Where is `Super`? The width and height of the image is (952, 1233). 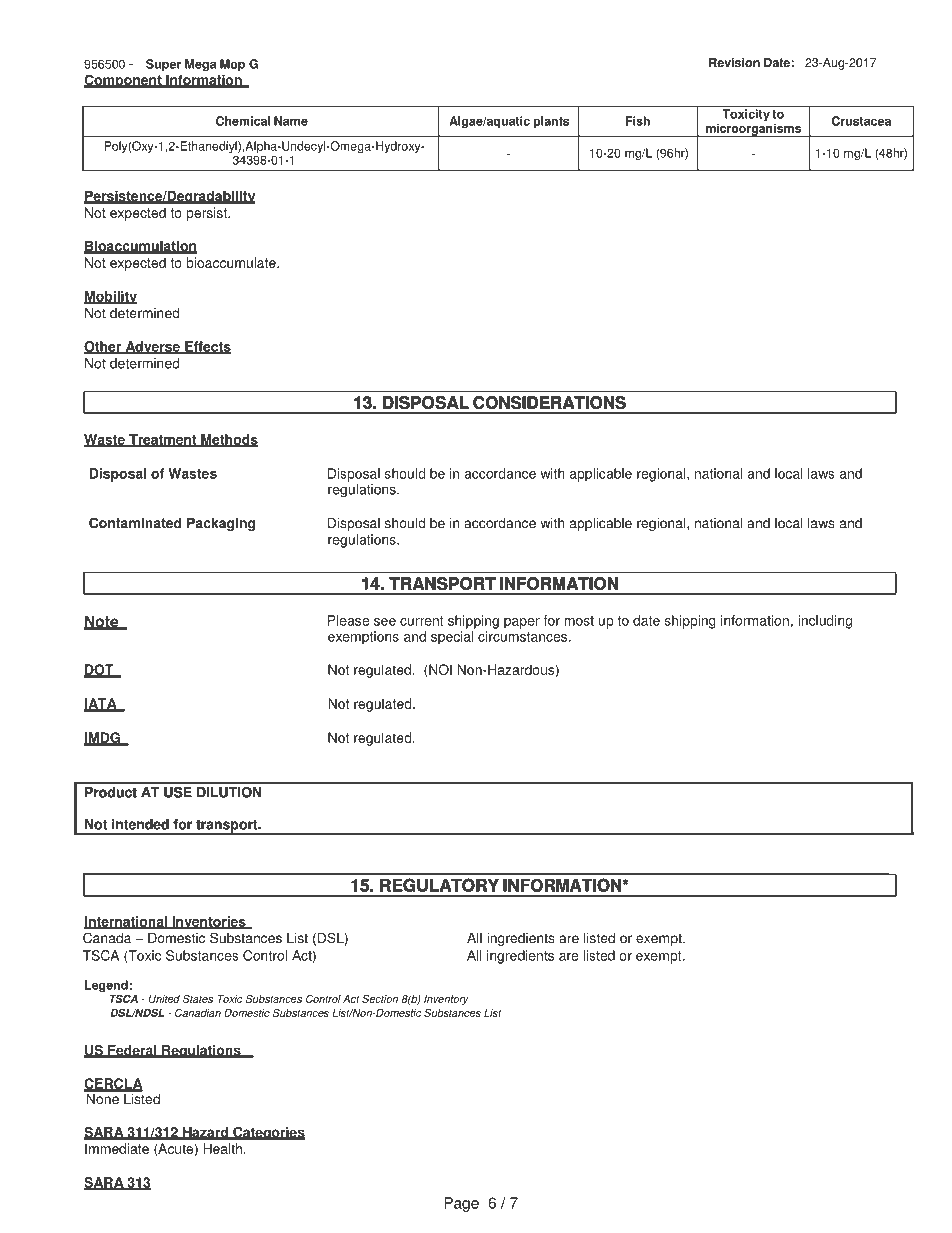 Super is located at coordinates (163, 65).
